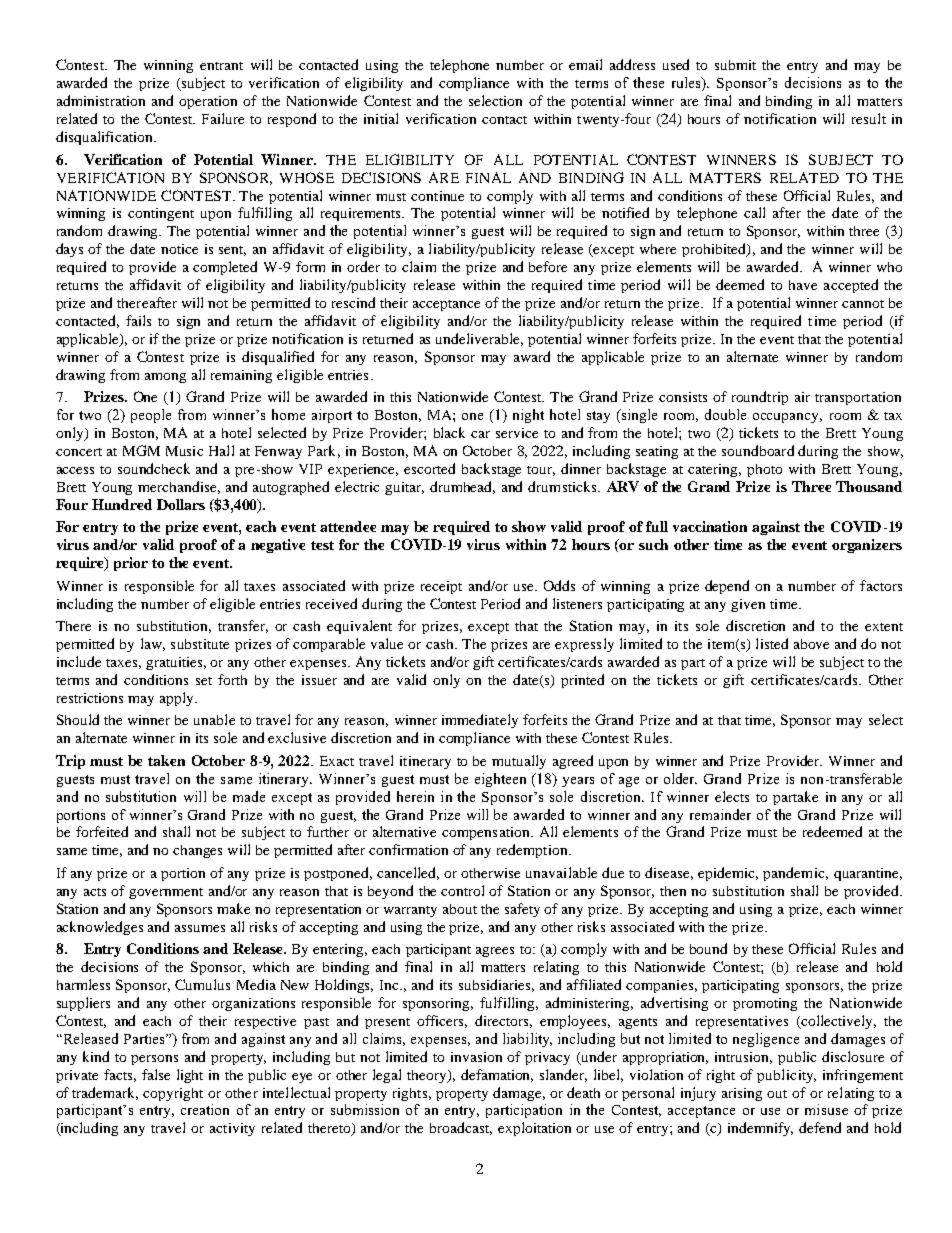 This page has width=952, height=1233. What do you see at coordinates (156, 1074) in the page?
I see `false` at bounding box center [156, 1074].
